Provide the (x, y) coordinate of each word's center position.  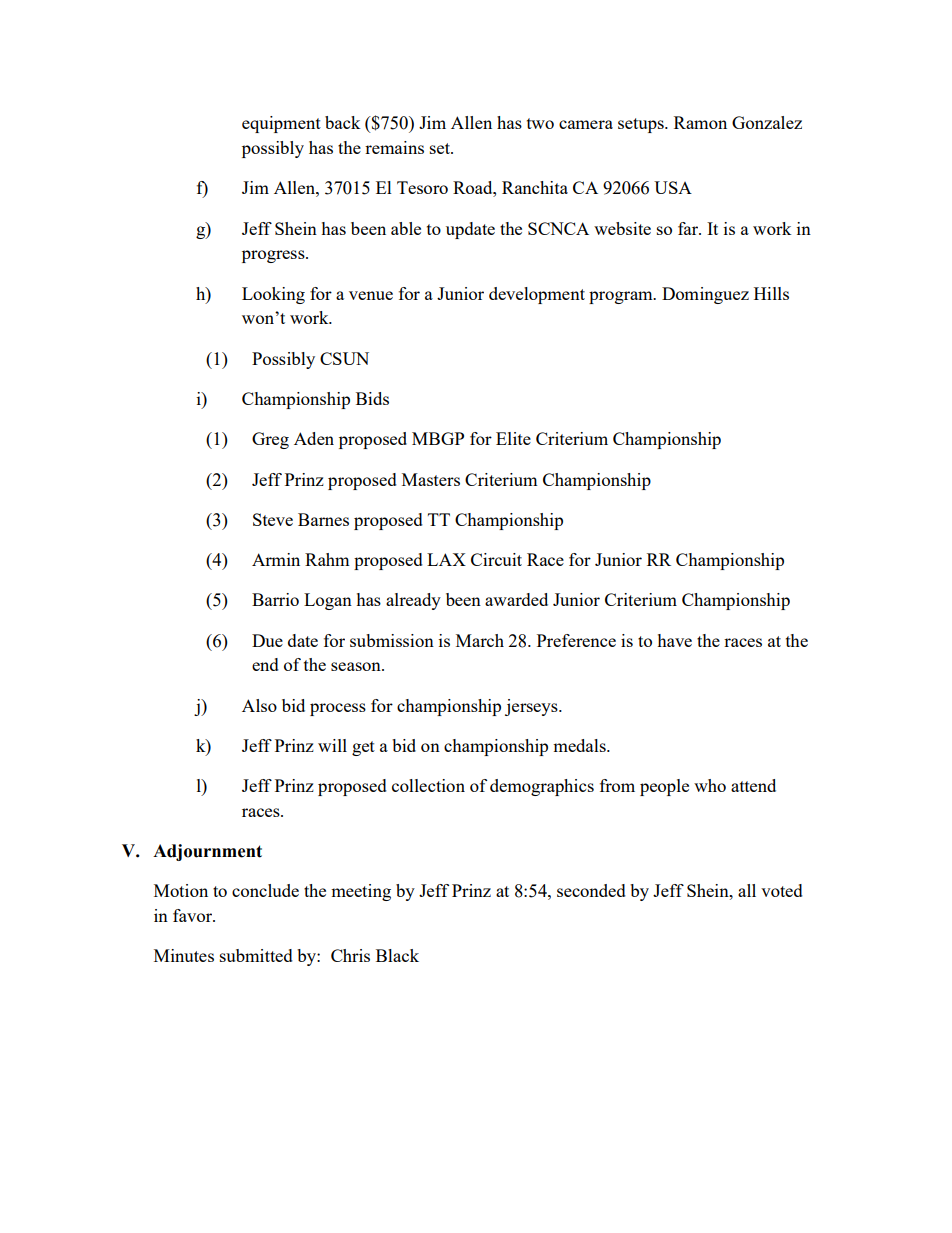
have (674, 640)
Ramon (700, 122)
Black (397, 955)
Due (267, 640)
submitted (256, 955)
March (480, 640)
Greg (270, 440)
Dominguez (705, 295)
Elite (513, 438)
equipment (281, 124)
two (540, 123)
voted (782, 890)
